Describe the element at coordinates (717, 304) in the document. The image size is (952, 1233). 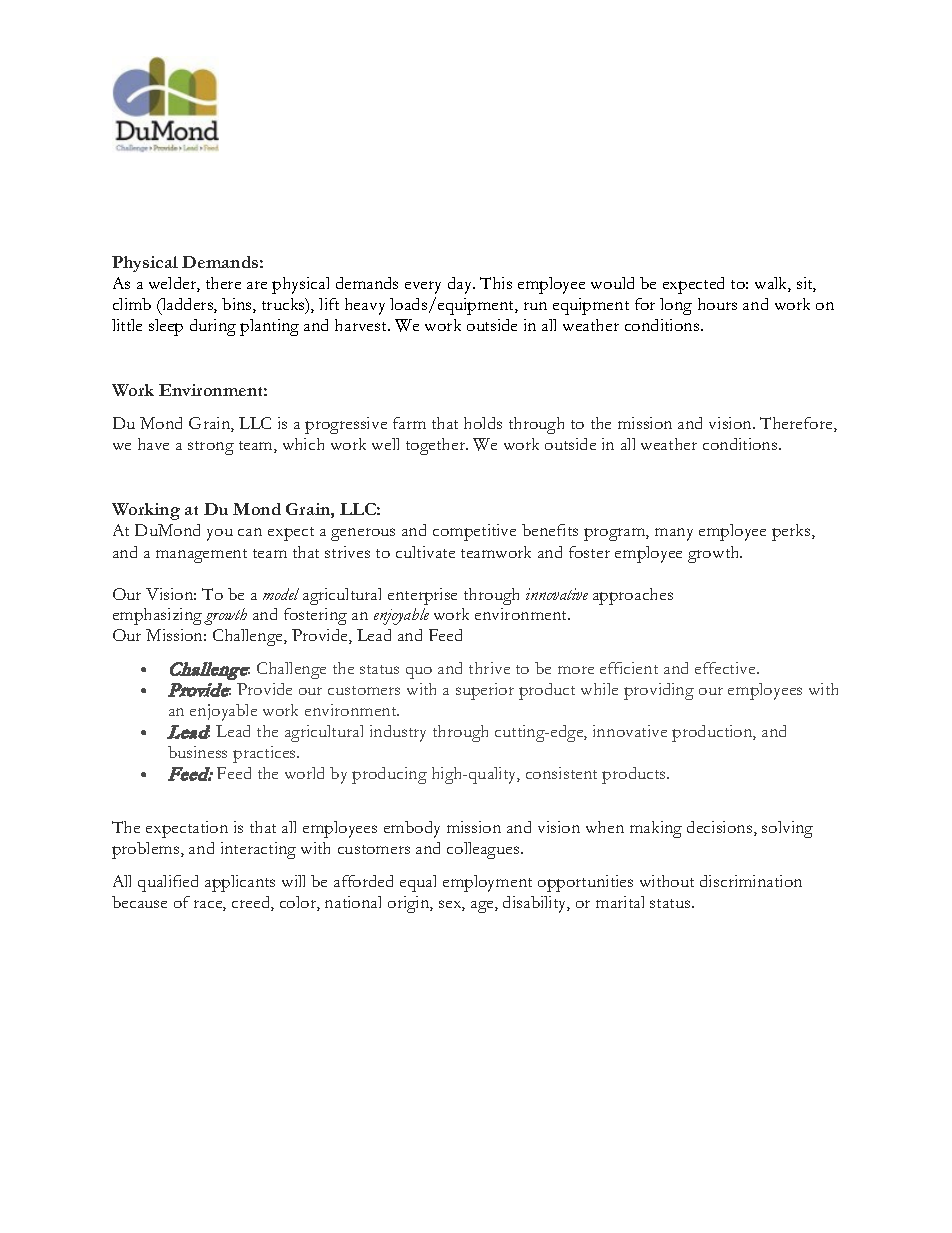
I see `hours` at that location.
